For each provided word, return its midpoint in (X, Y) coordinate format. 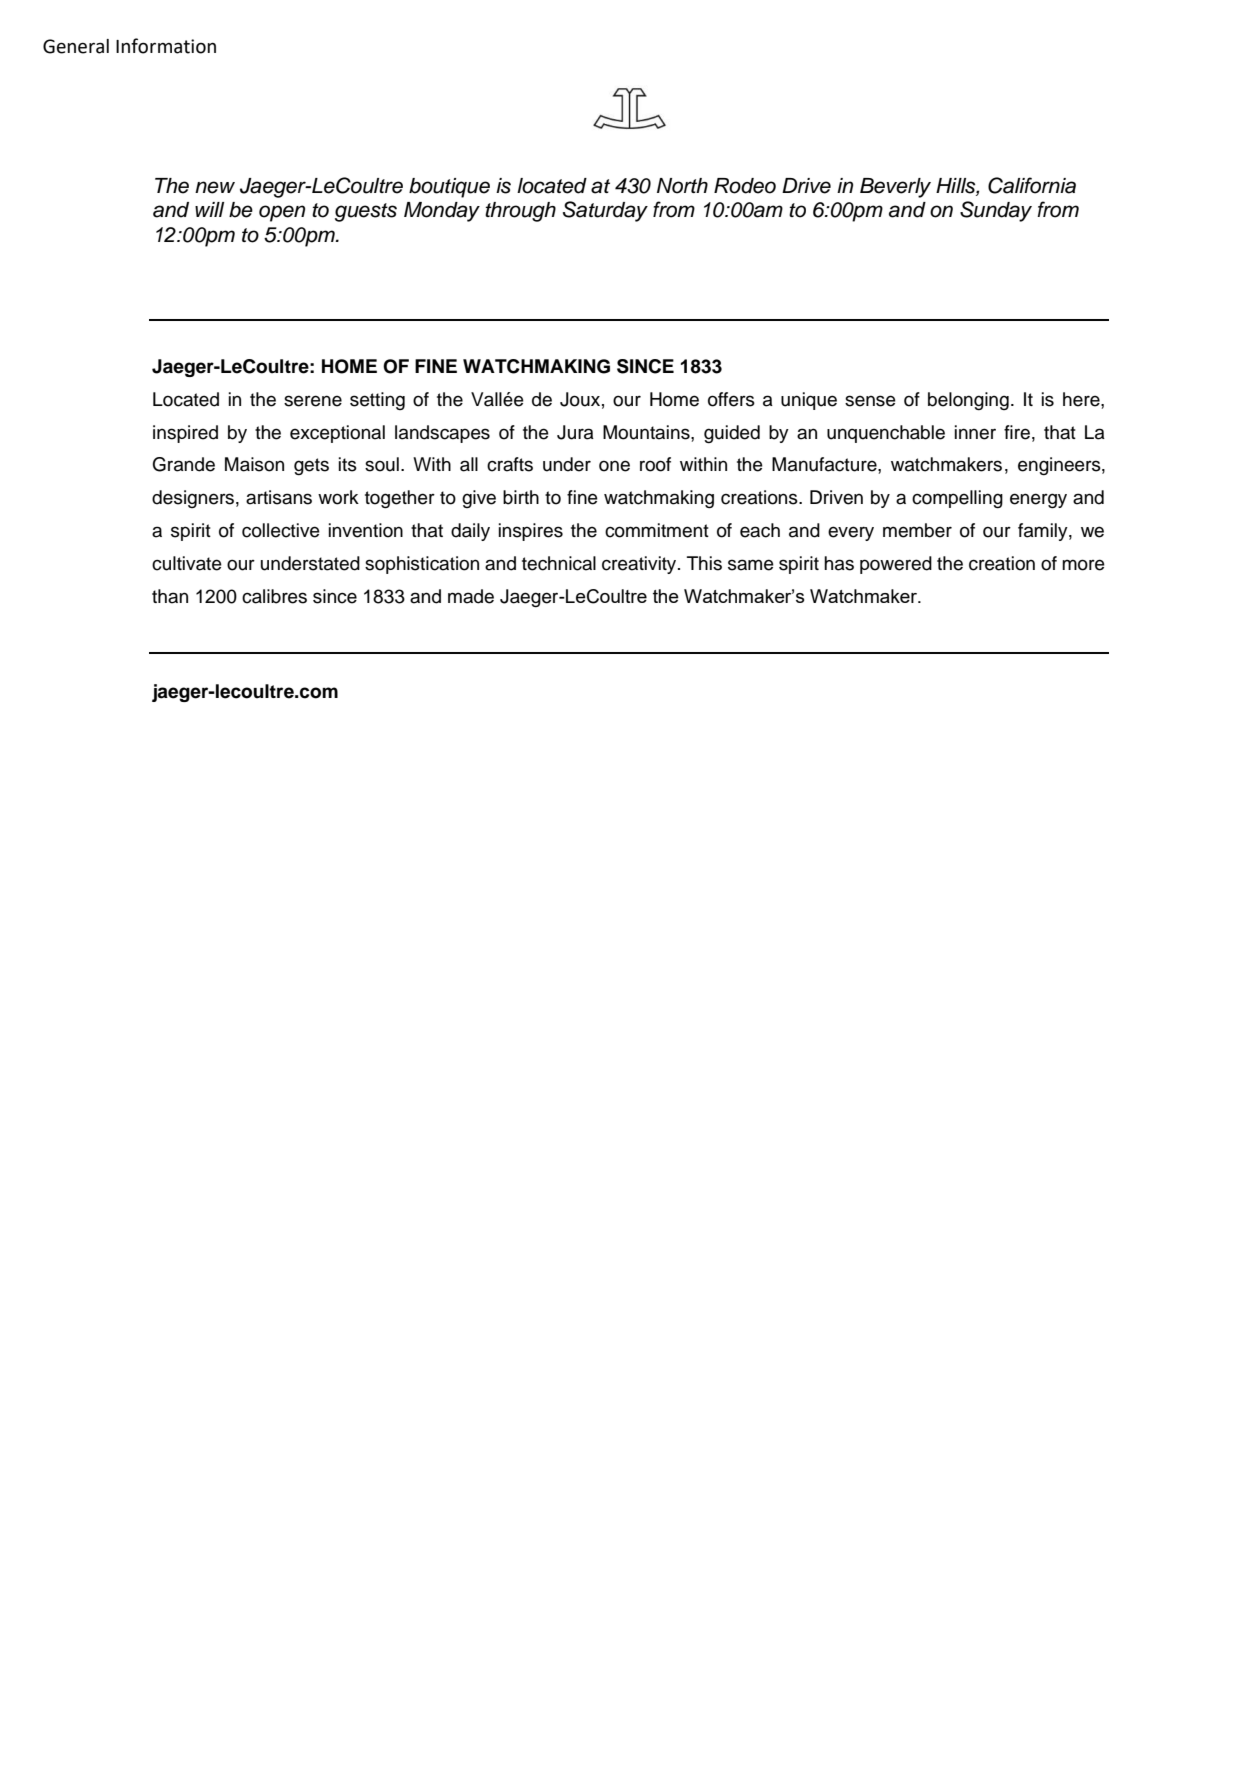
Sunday (996, 211)
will (209, 209)
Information (166, 46)
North (682, 186)
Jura (575, 432)
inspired (185, 434)
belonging (968, 401)
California (1032, 185)
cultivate (187, 563)
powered (896, 565)
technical (559, 563)
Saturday (605, 211)
